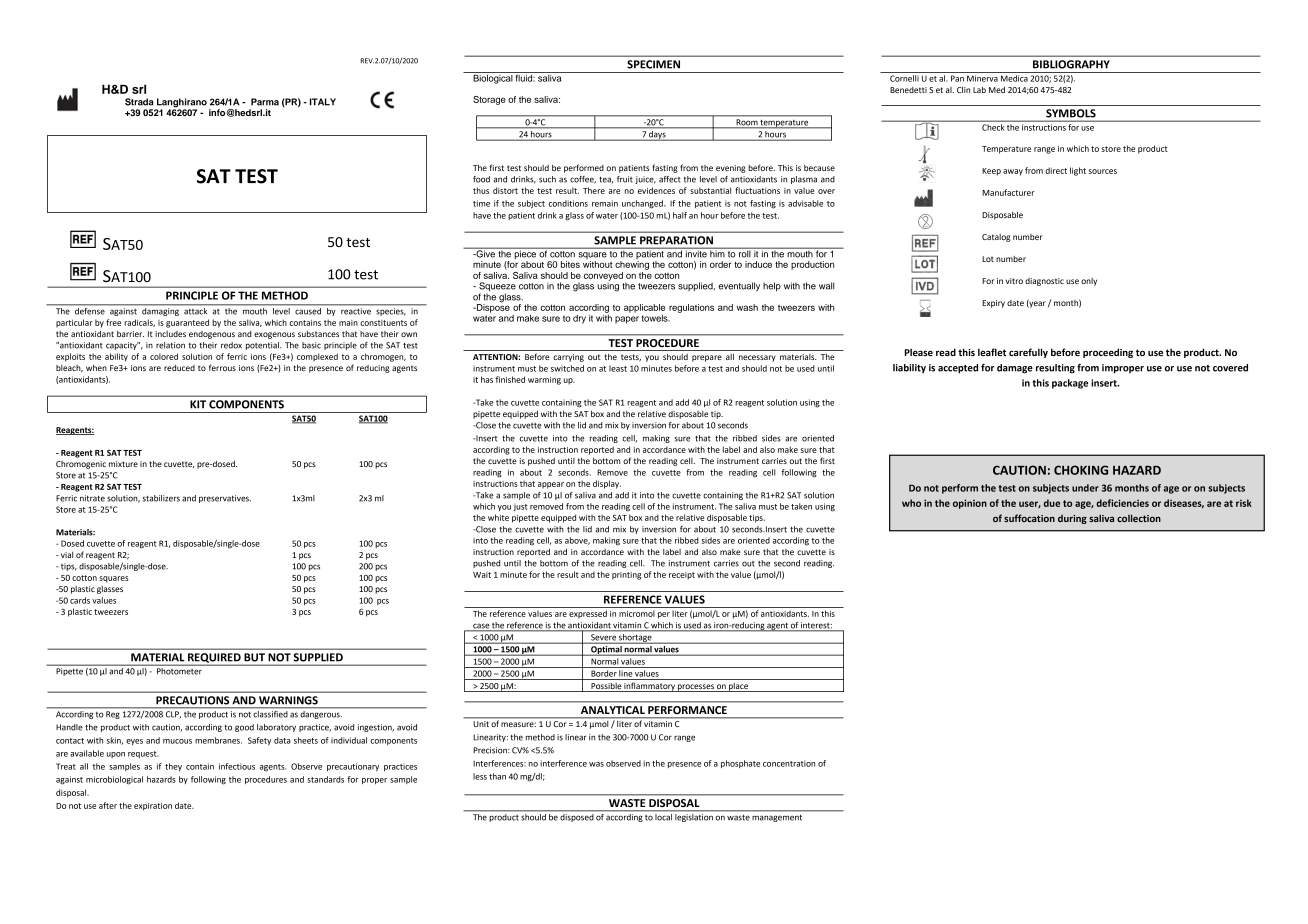 This page has width=1308, height=924. Describe the element at coordinates (153, 807) in the page. I see `expiration` at that location.
